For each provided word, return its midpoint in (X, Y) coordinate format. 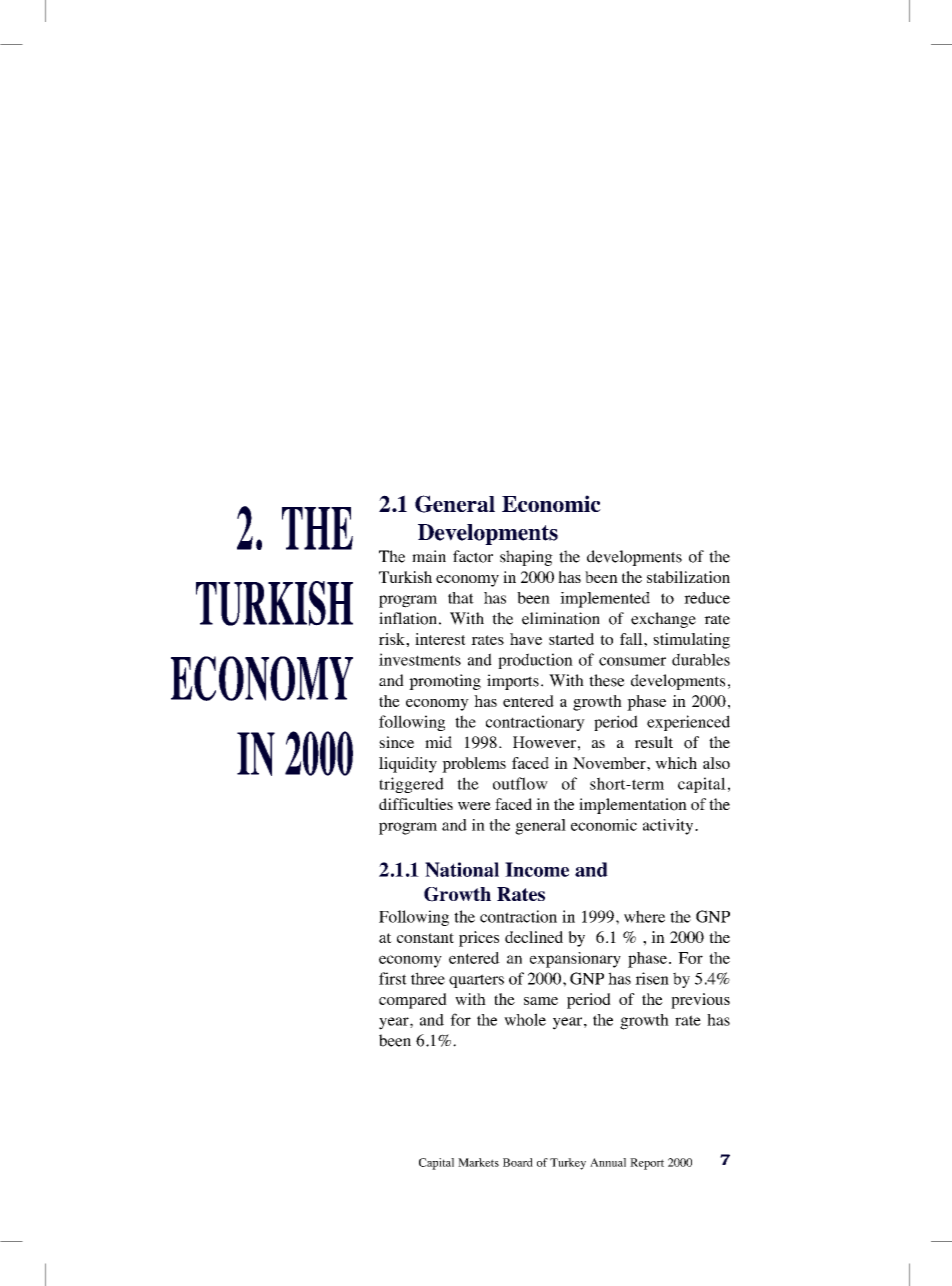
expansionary (575, 960)
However (544, 742)
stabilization (688, 577)
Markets (478, 1162)
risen (652, 978)
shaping (526, 558)
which (676, 763)
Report (647, 1164)
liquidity (408, 765)
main (429, 556)
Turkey (568, 1164)
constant (425, 938)
